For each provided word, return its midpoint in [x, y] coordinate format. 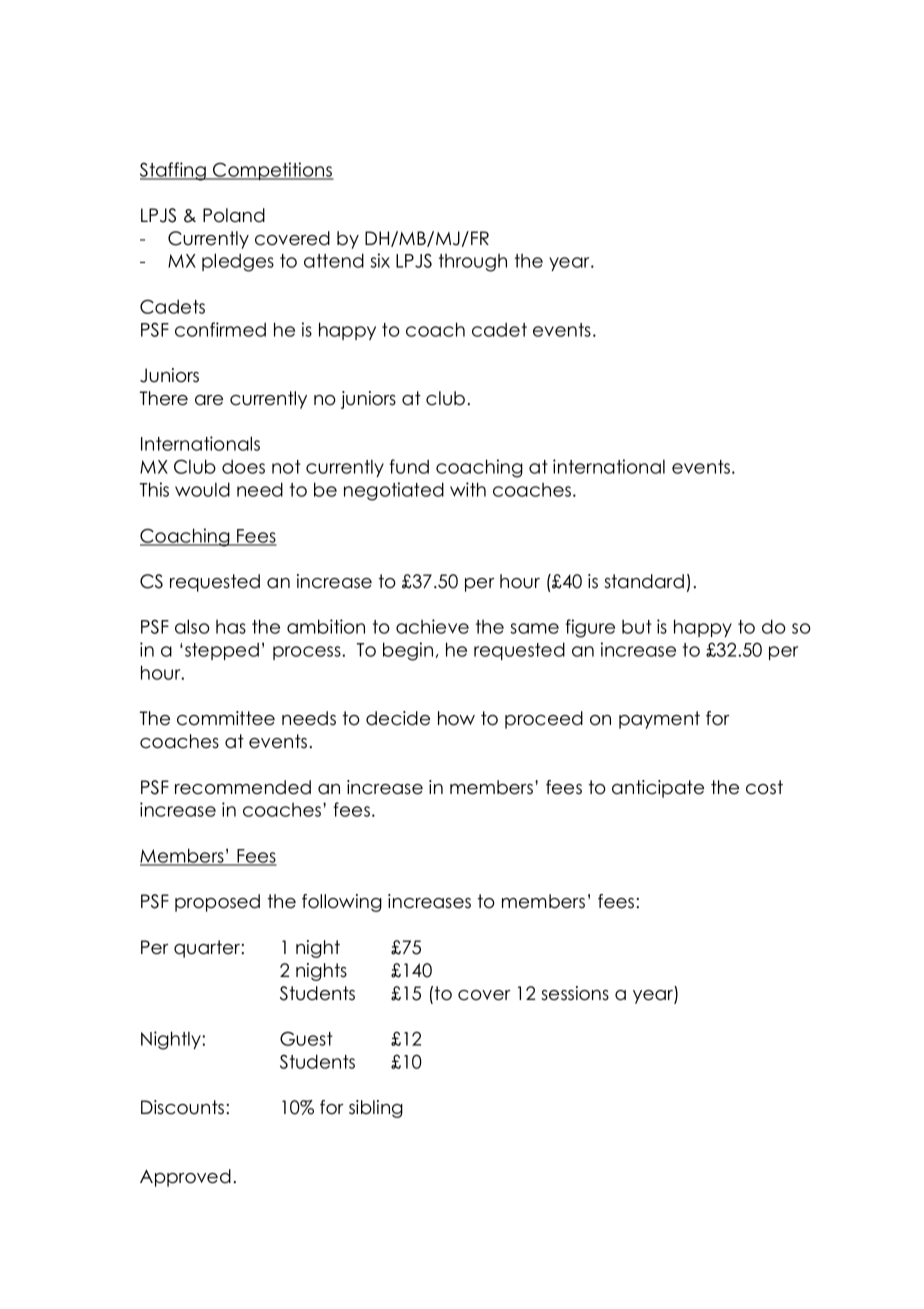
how [456, 718]
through [473, 263]
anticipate [658, 789]
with [468, 489]
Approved [185, 1178]
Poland [234, 215]
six [380, 260]
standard [644, 581]
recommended [243, 787]
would [202, 489]
